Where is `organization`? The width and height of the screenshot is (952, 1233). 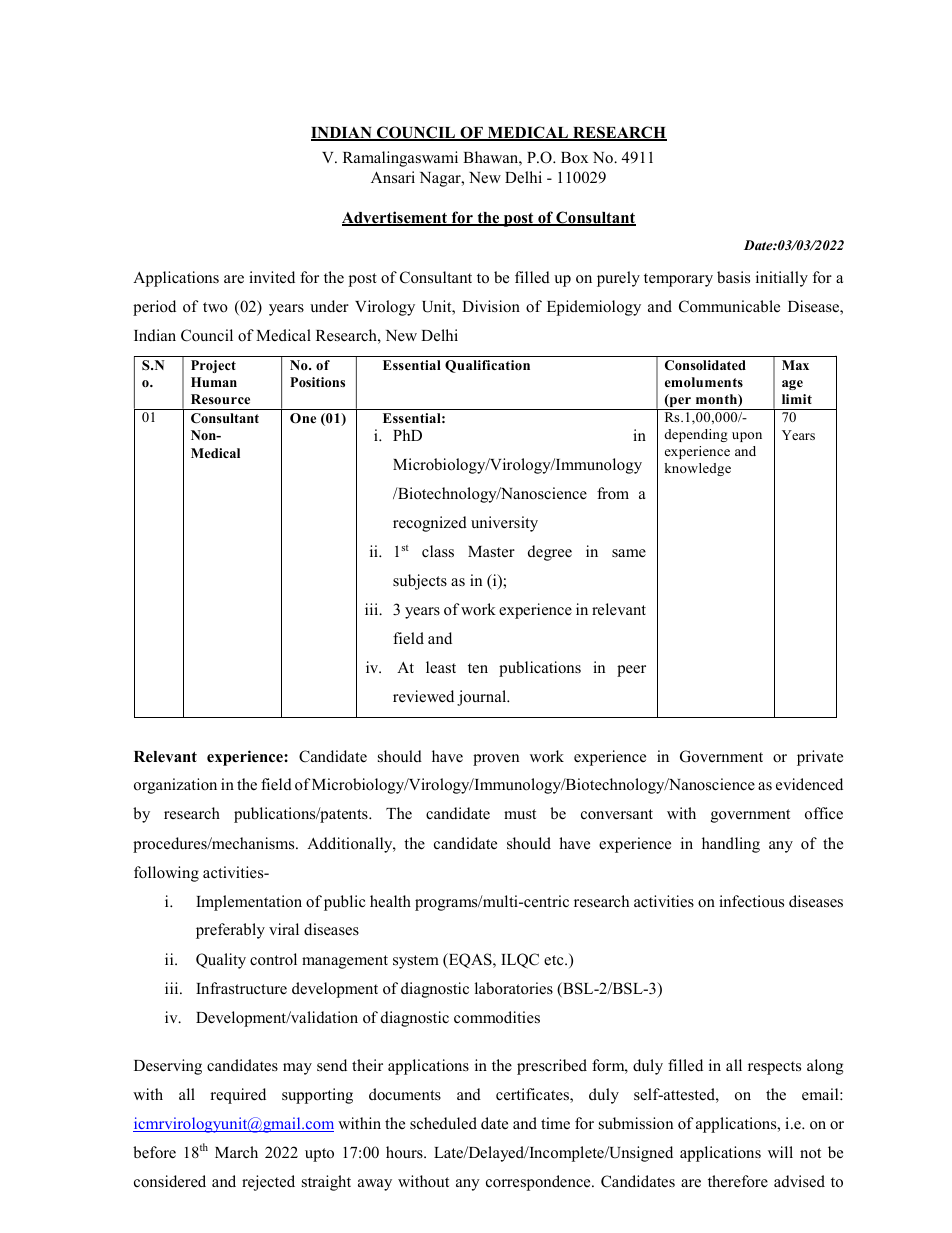
organization is located at coordinates (175, 786).
